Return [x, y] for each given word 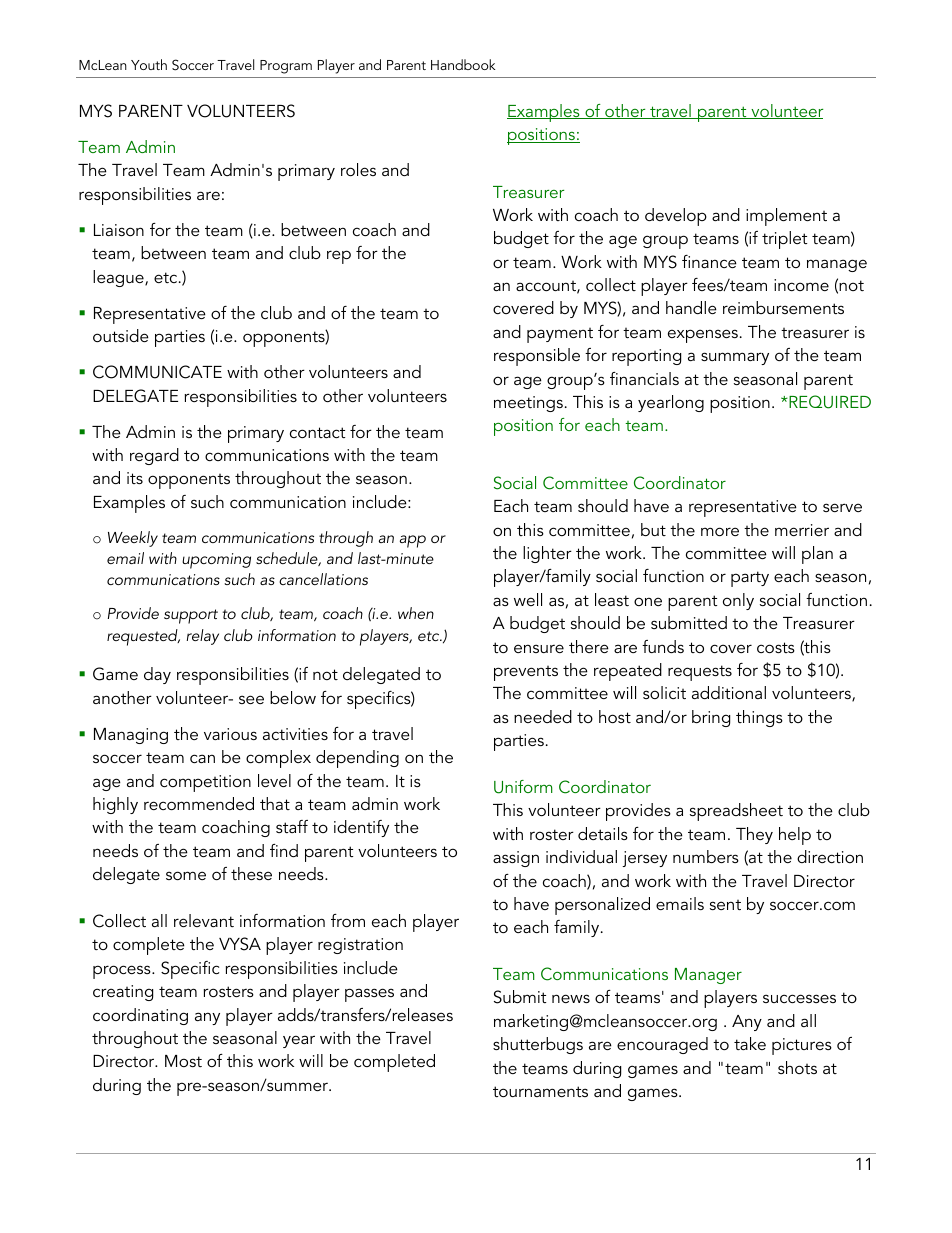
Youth [149, 64]
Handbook [463, 64]
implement [786, 217]
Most [183, 1061]
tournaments [540, 1091]
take [750, 1043]
